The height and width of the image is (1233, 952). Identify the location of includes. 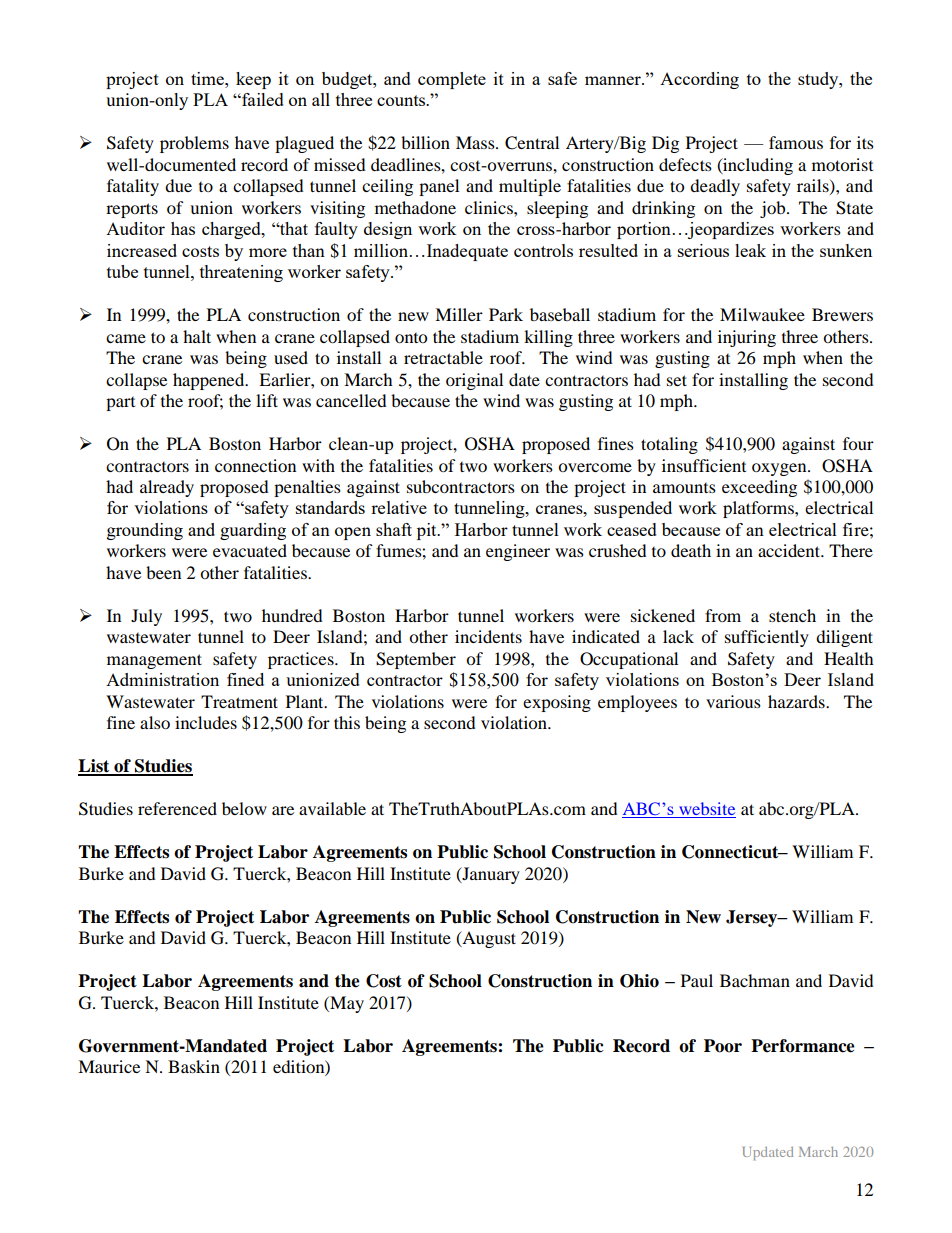
(206, 722).
